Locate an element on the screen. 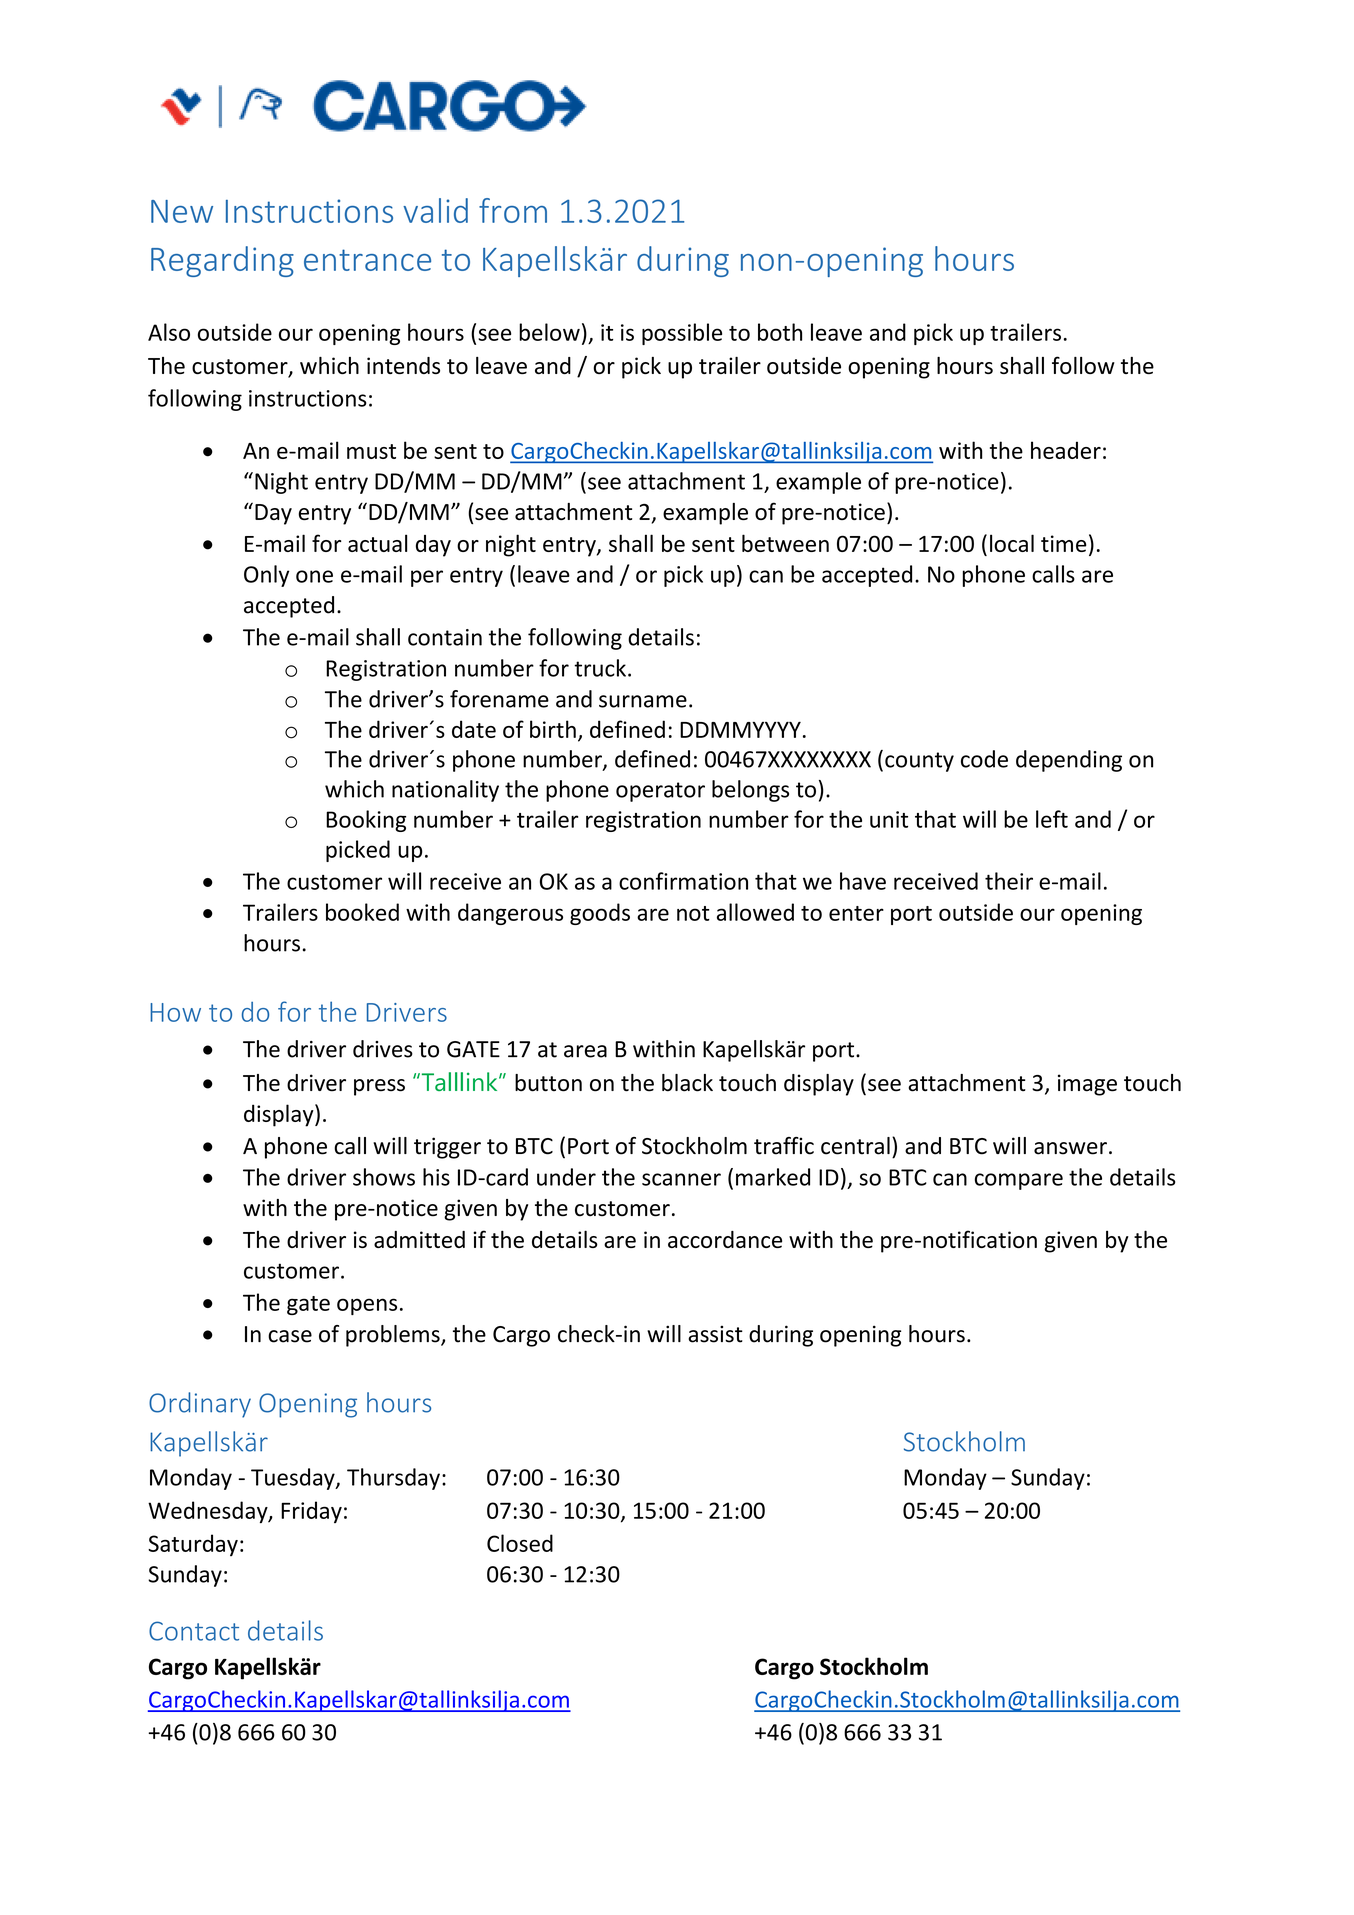 This screenshot has height=1915, width=1354. possible is located at coordinates (682, 334).
